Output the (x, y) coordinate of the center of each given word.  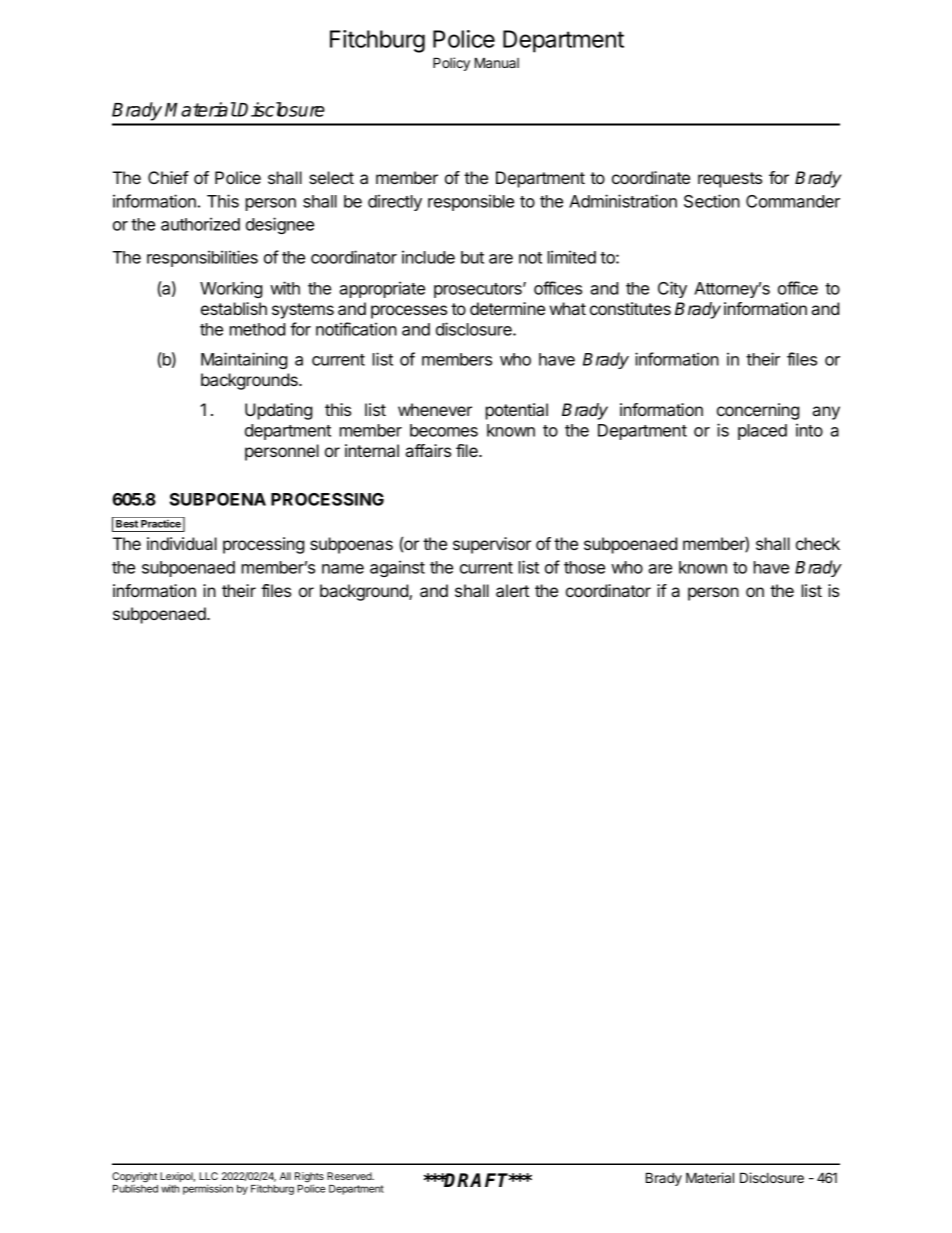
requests (730, 180)
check (818, 543)
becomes (444, 430)
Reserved (350, 1176)
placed (762, 432)
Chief (168, 177)
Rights (309, 1178)
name (343, 569)
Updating (278, 411)
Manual (497, 62)
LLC (208, 1176)
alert (512, 590)
